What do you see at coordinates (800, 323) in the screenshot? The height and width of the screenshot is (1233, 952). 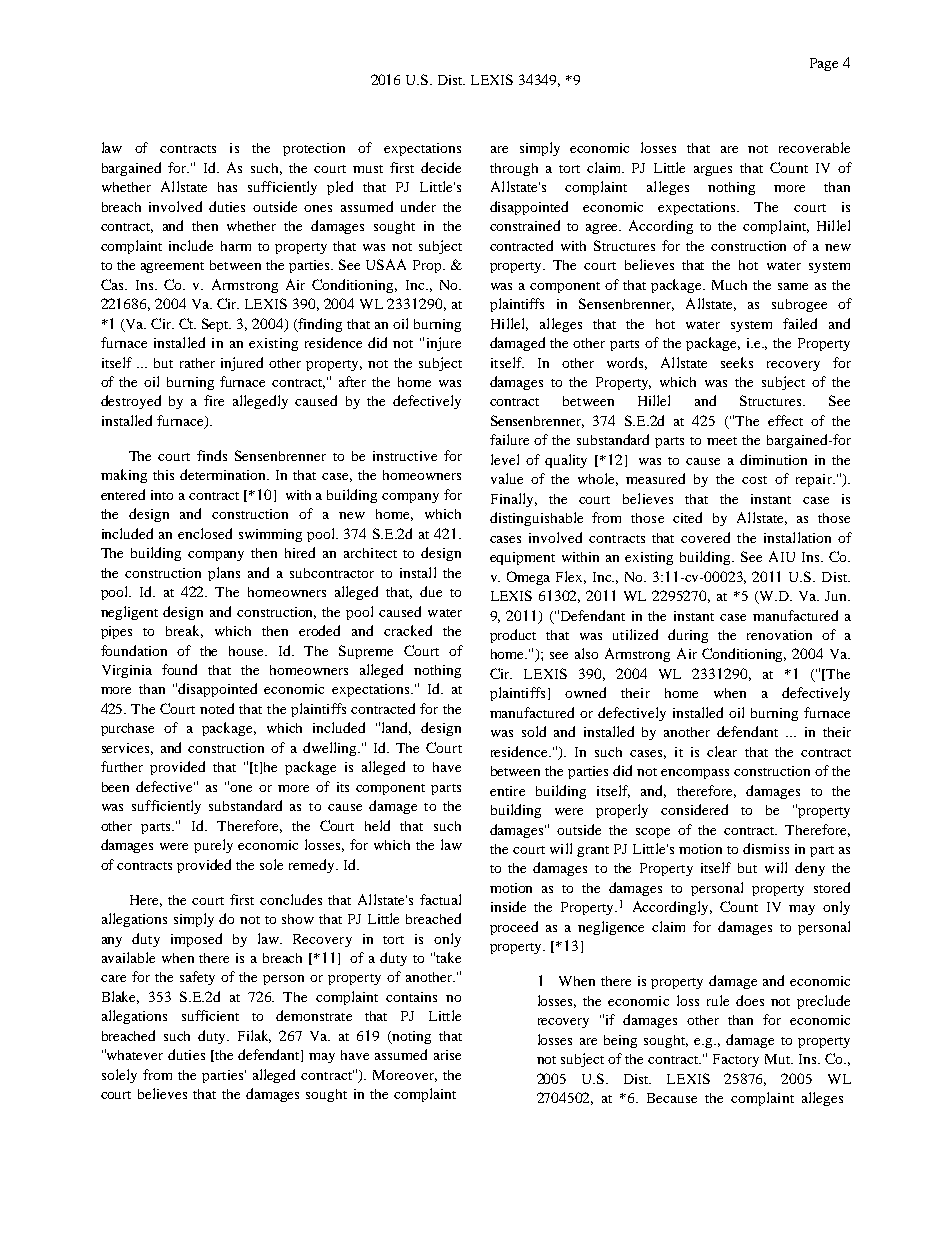 I see `failed` at bounding box center [800, 323].
